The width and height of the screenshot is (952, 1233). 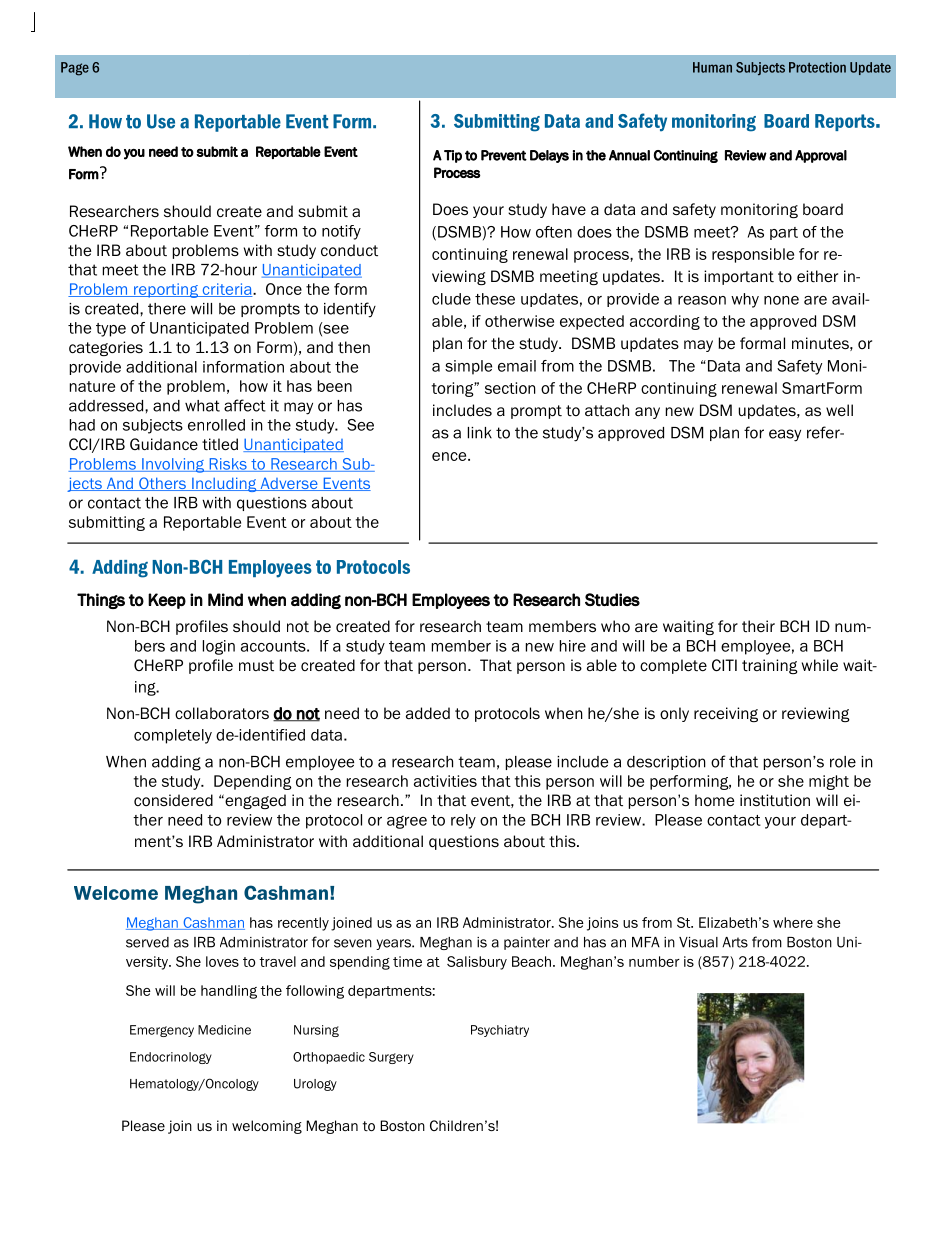 I want to click on Human, so click(x=712, y=67).
